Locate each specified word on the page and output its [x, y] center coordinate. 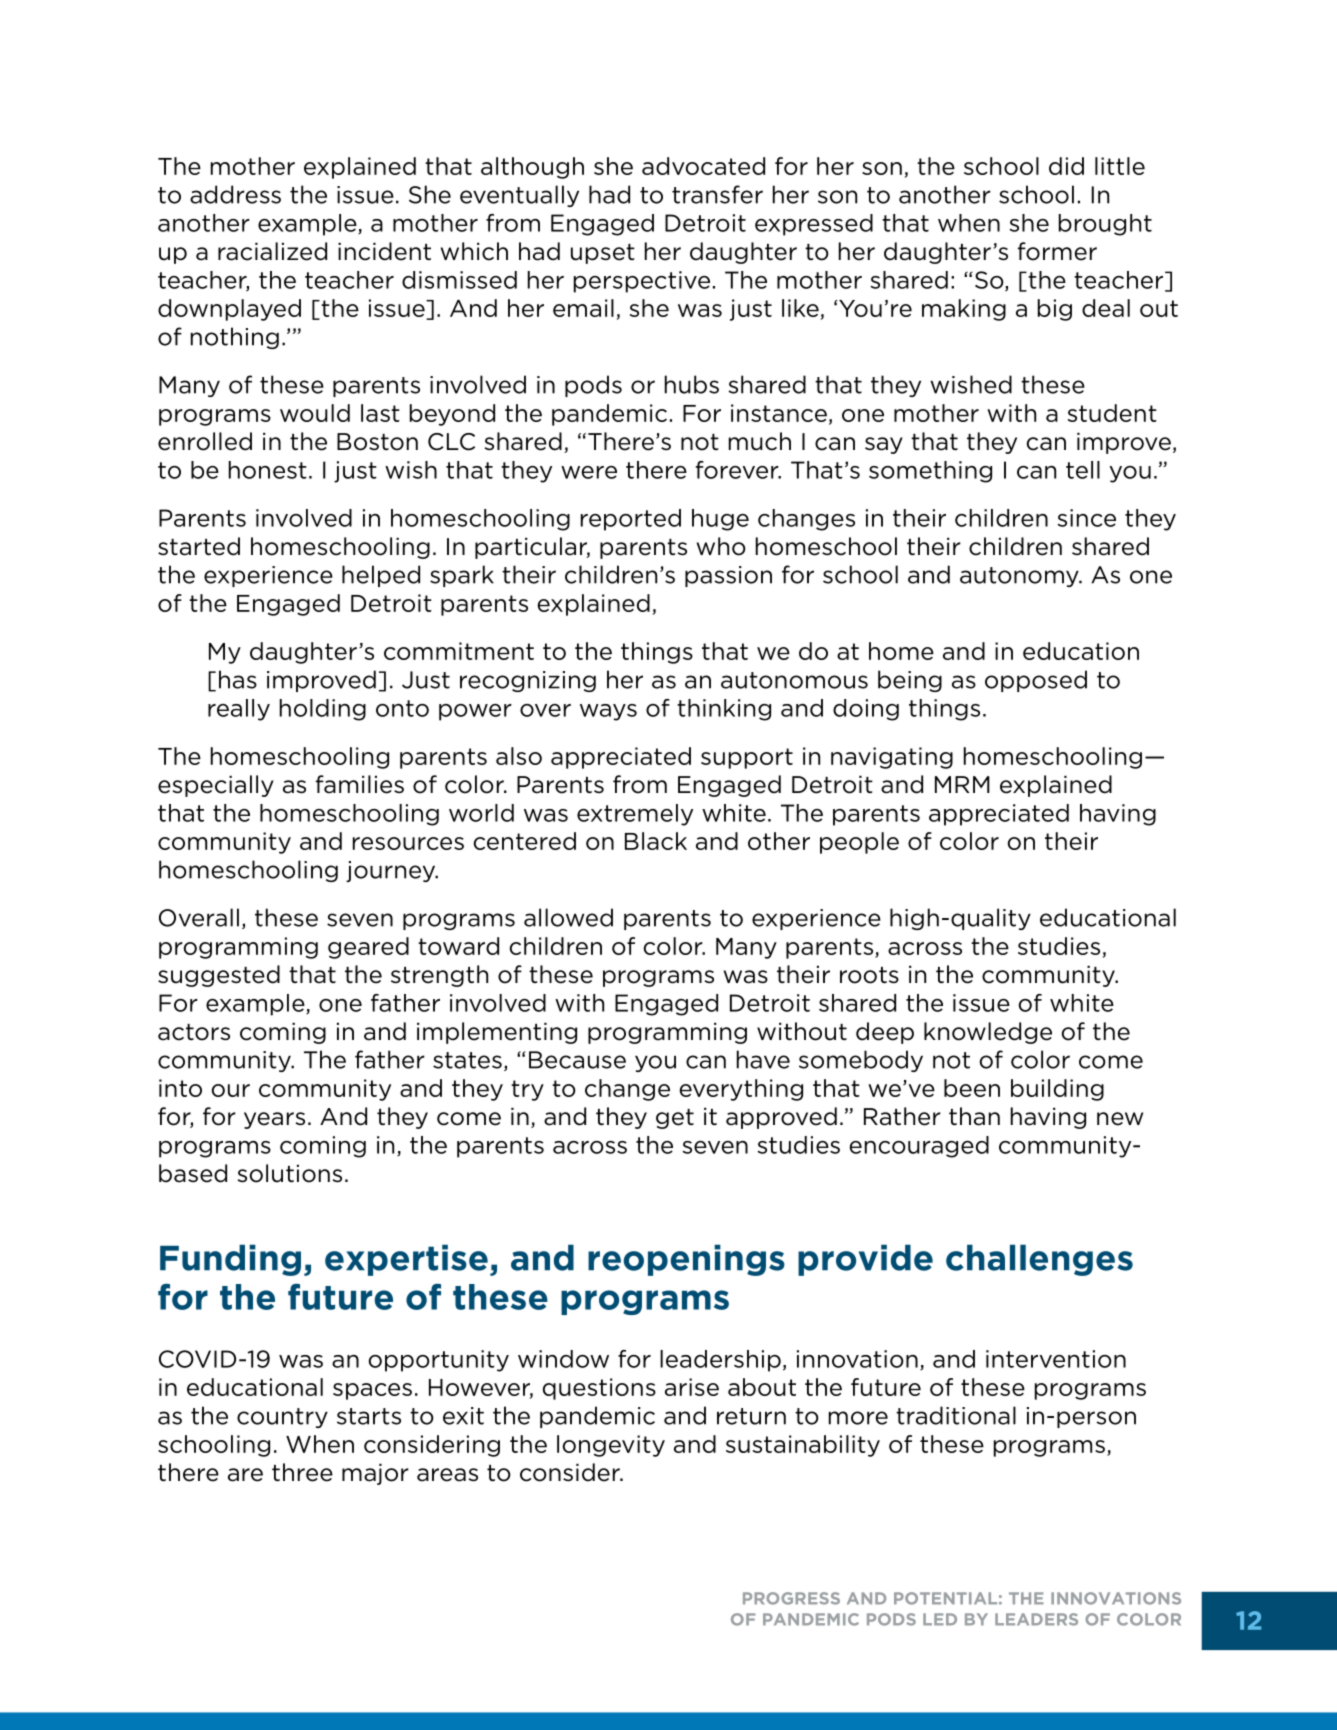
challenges [1039, 1260]
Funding [230, 1260]
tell [1083, 470]
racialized [272, 251]
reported [631, 520]
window [563, 1359]
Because [577, 1060]
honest [268, 470]
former [1057, 251]
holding [323, 710]
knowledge [988, 1033]
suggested [219, 976]
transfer [717, 194]
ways [608, 712]
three [302, 1472]
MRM [962, 784]
